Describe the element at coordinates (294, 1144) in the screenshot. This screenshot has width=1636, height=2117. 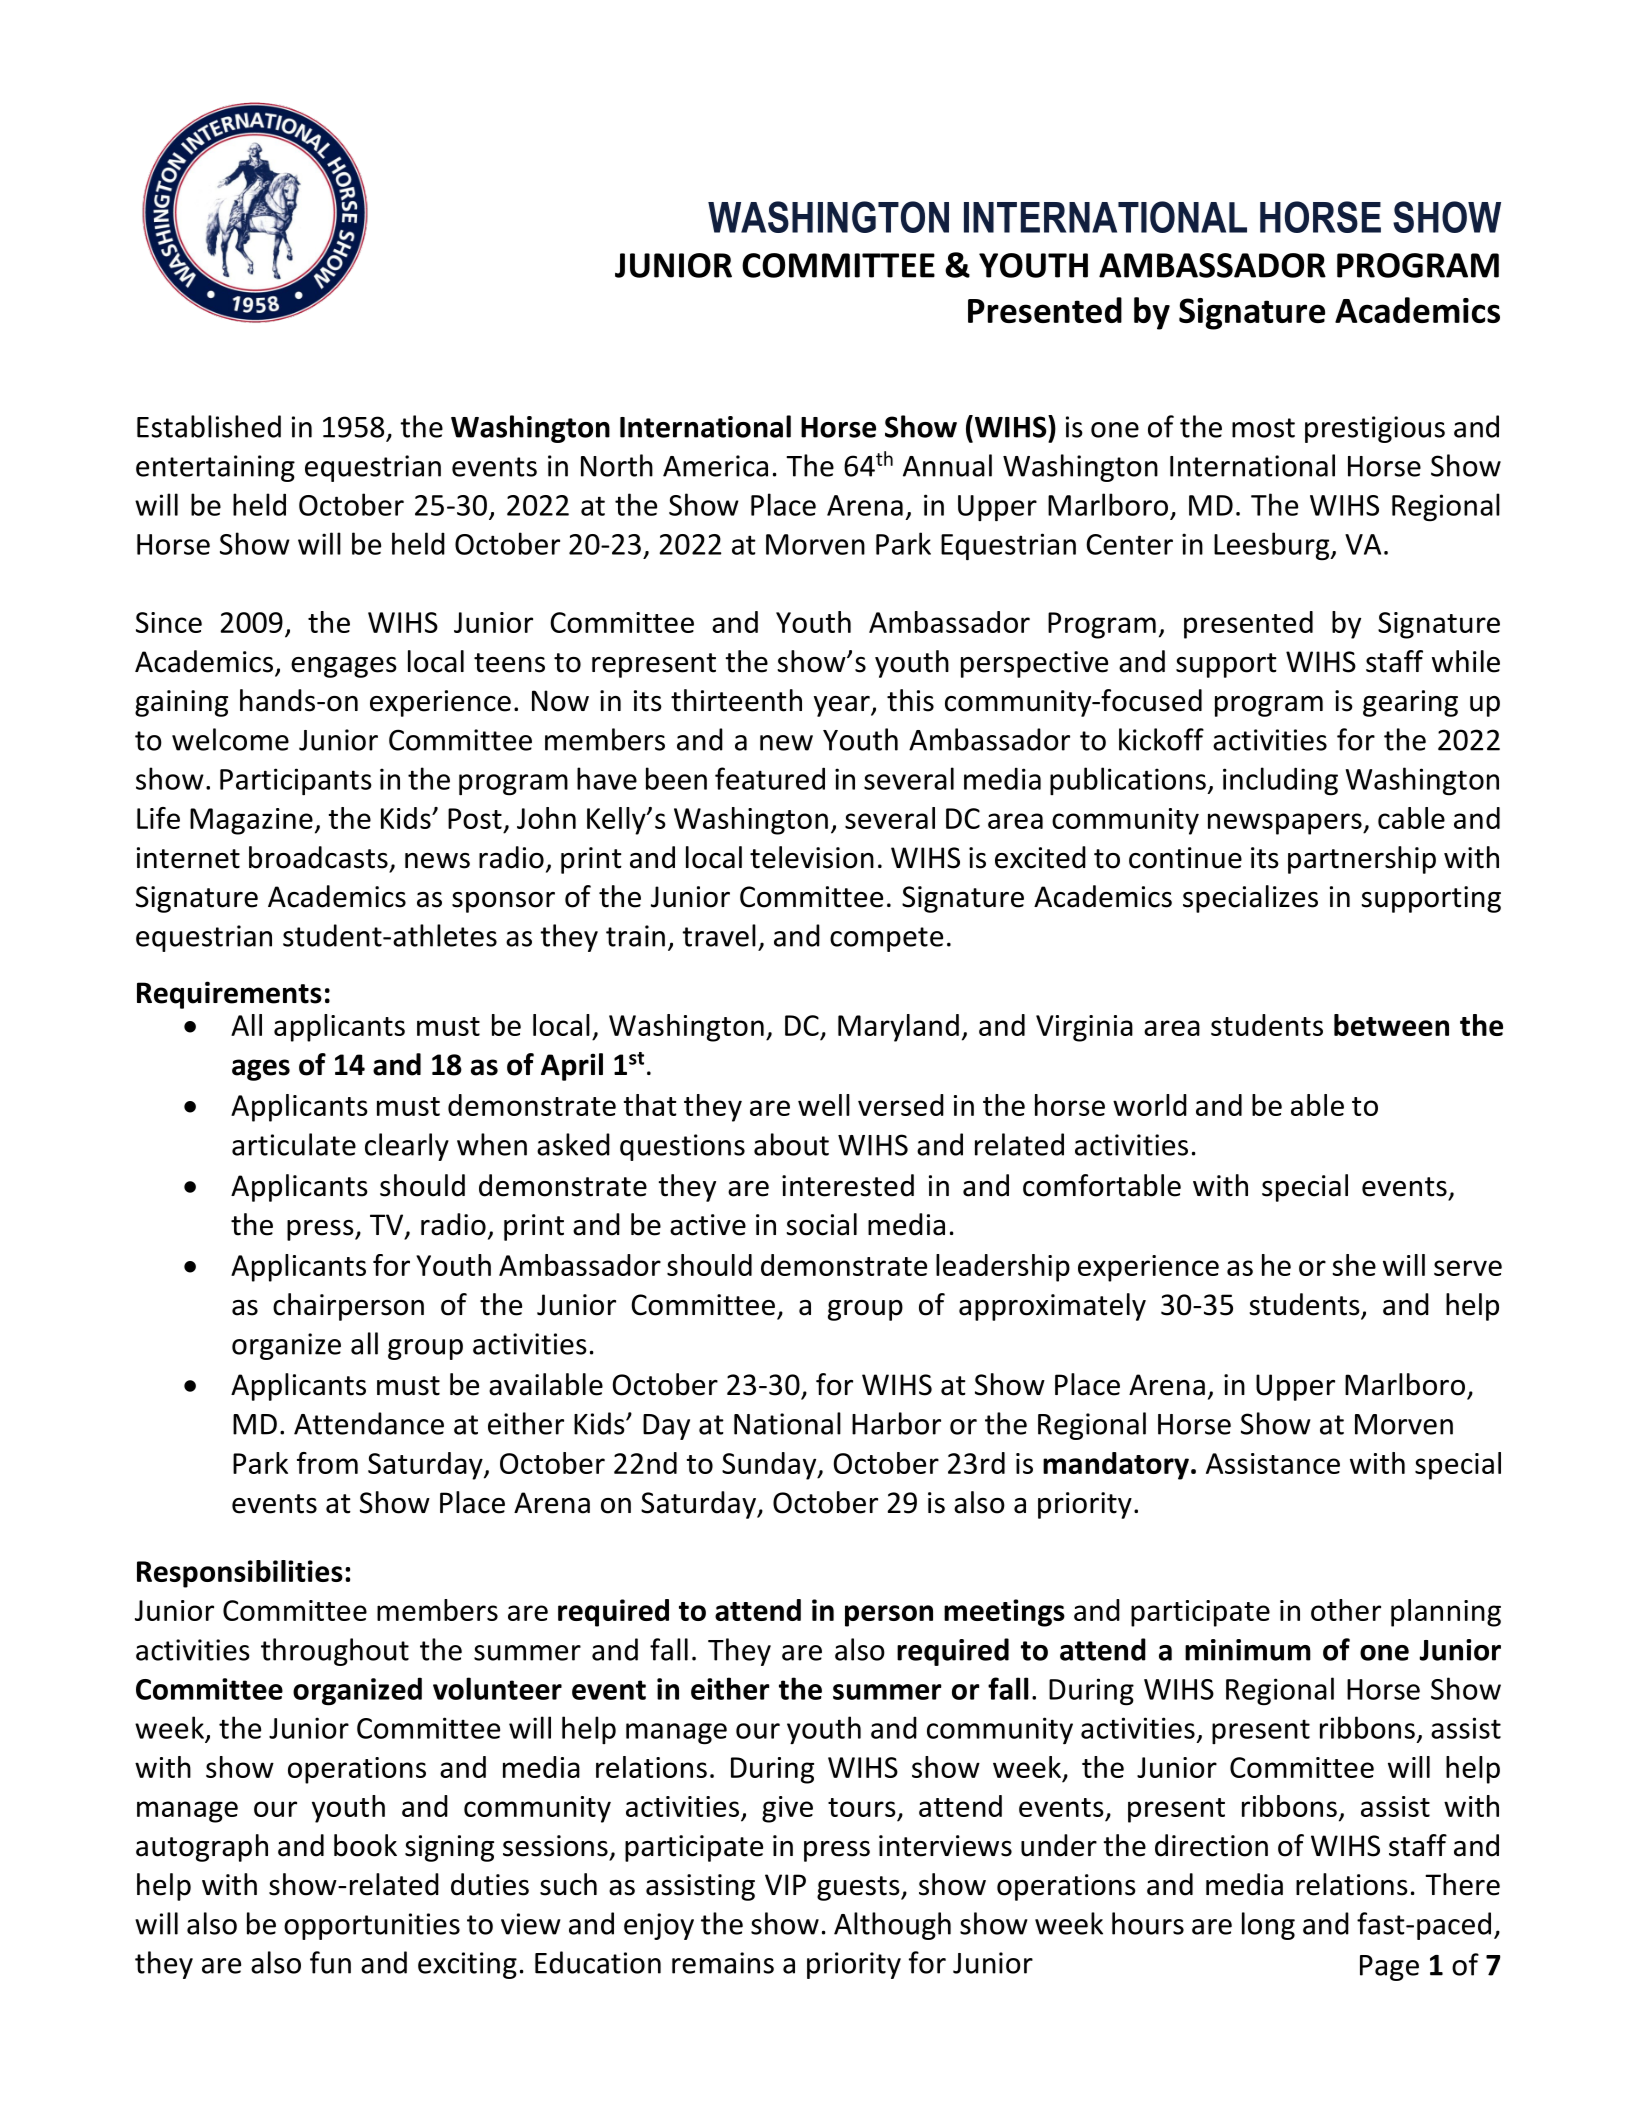
I see `articulate` at that location.
